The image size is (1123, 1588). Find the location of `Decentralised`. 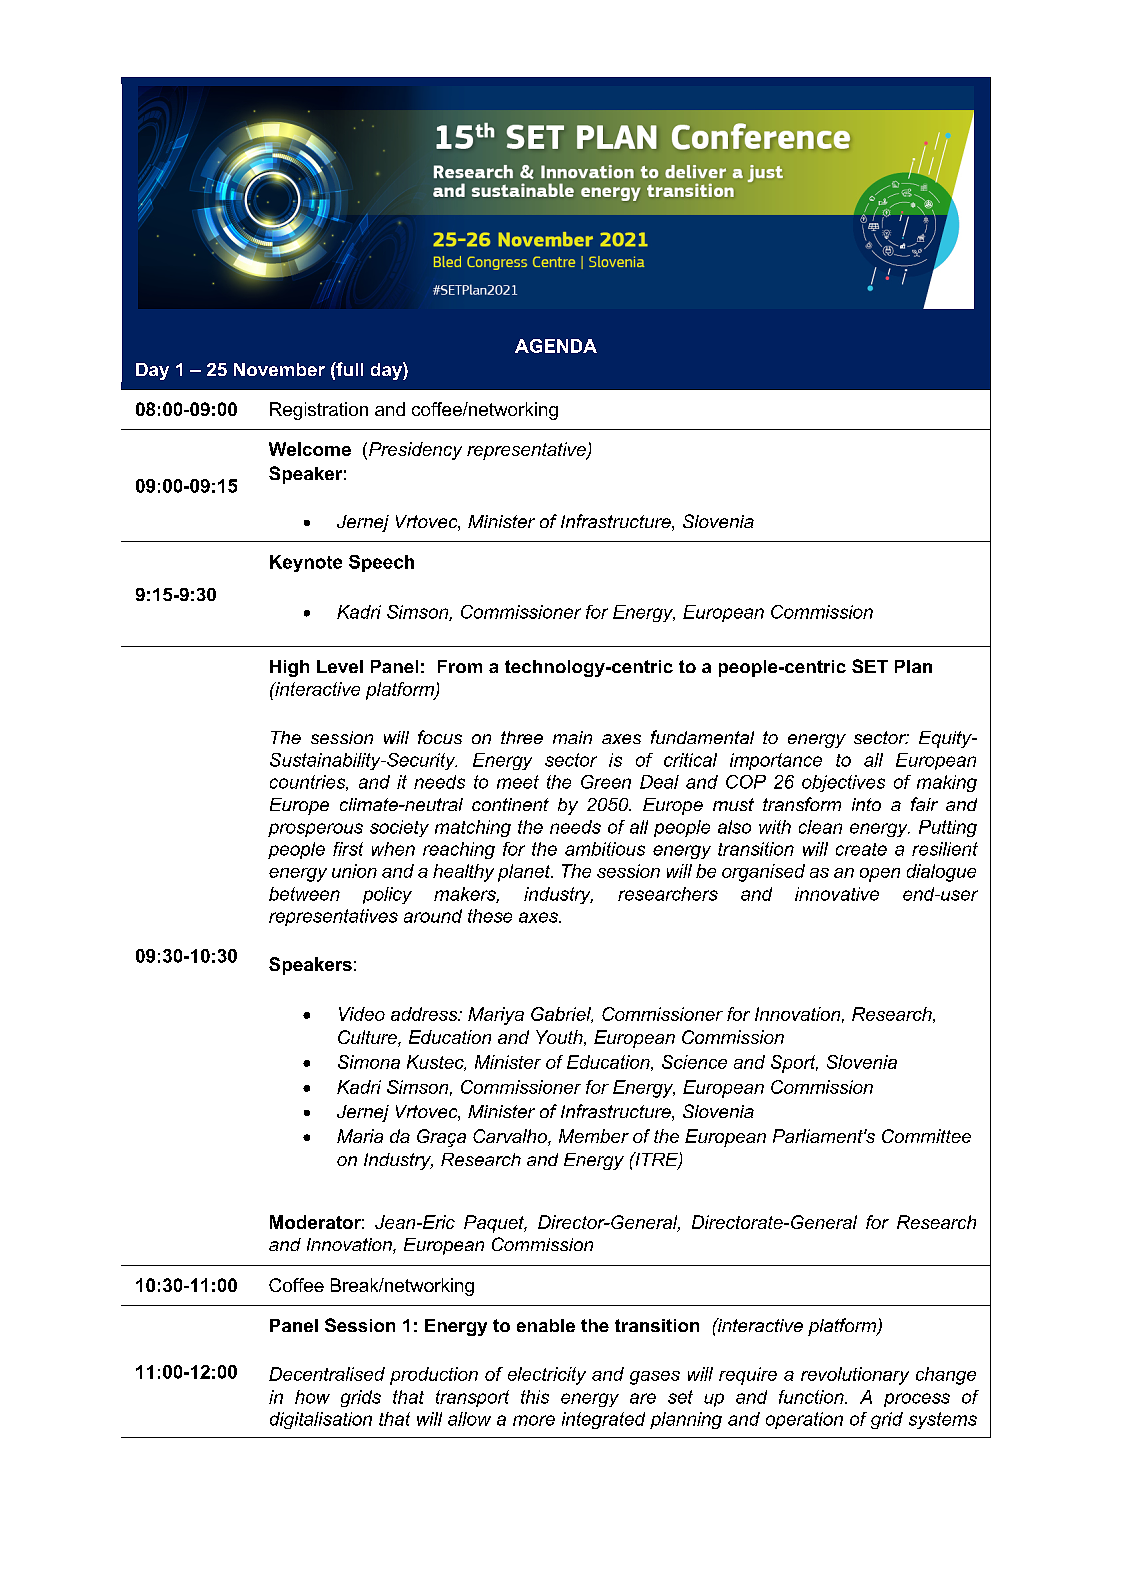

Decentralised is located at coordinates (327, 1374).
